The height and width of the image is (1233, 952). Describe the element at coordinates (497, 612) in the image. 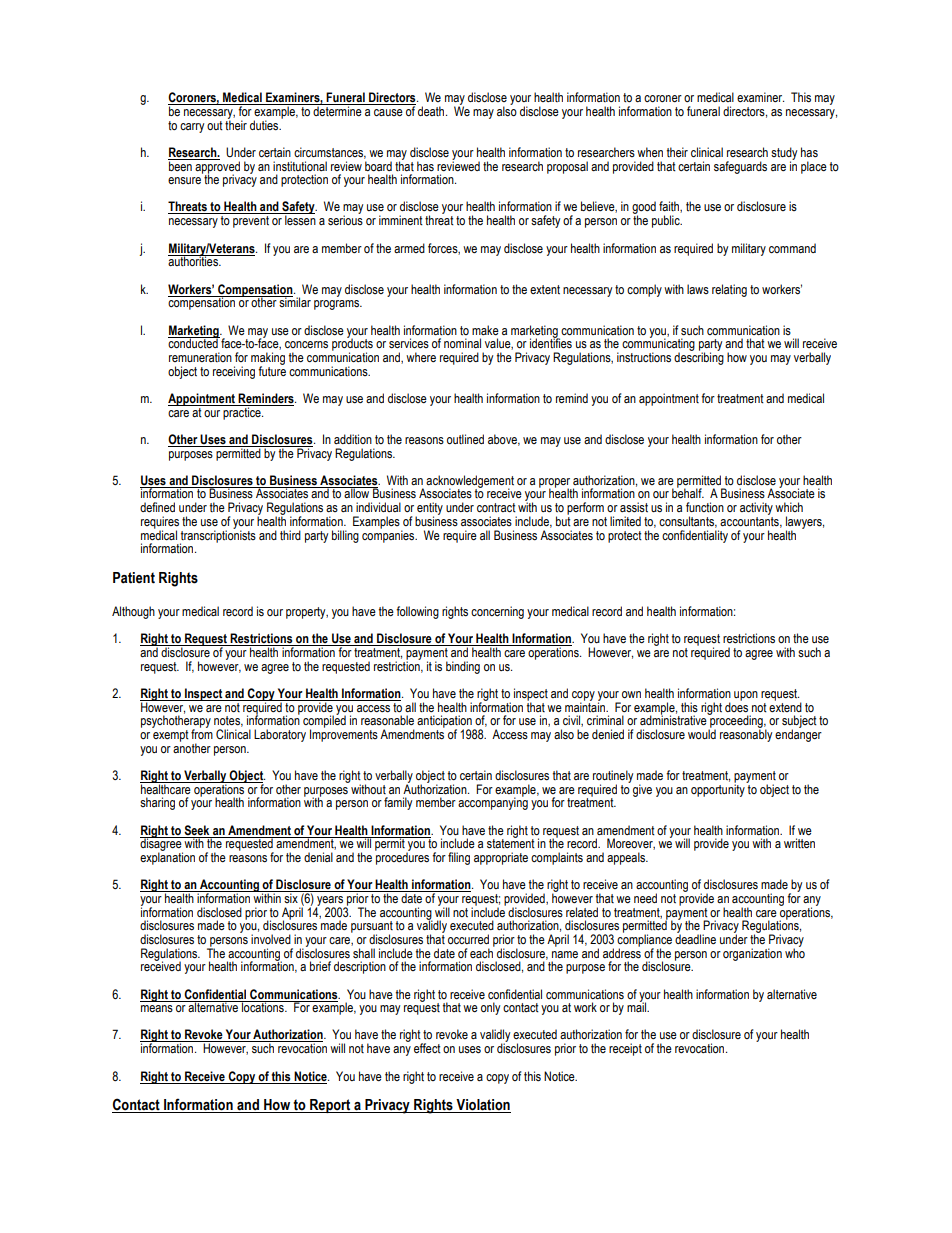

I see `concerning` at that location.
